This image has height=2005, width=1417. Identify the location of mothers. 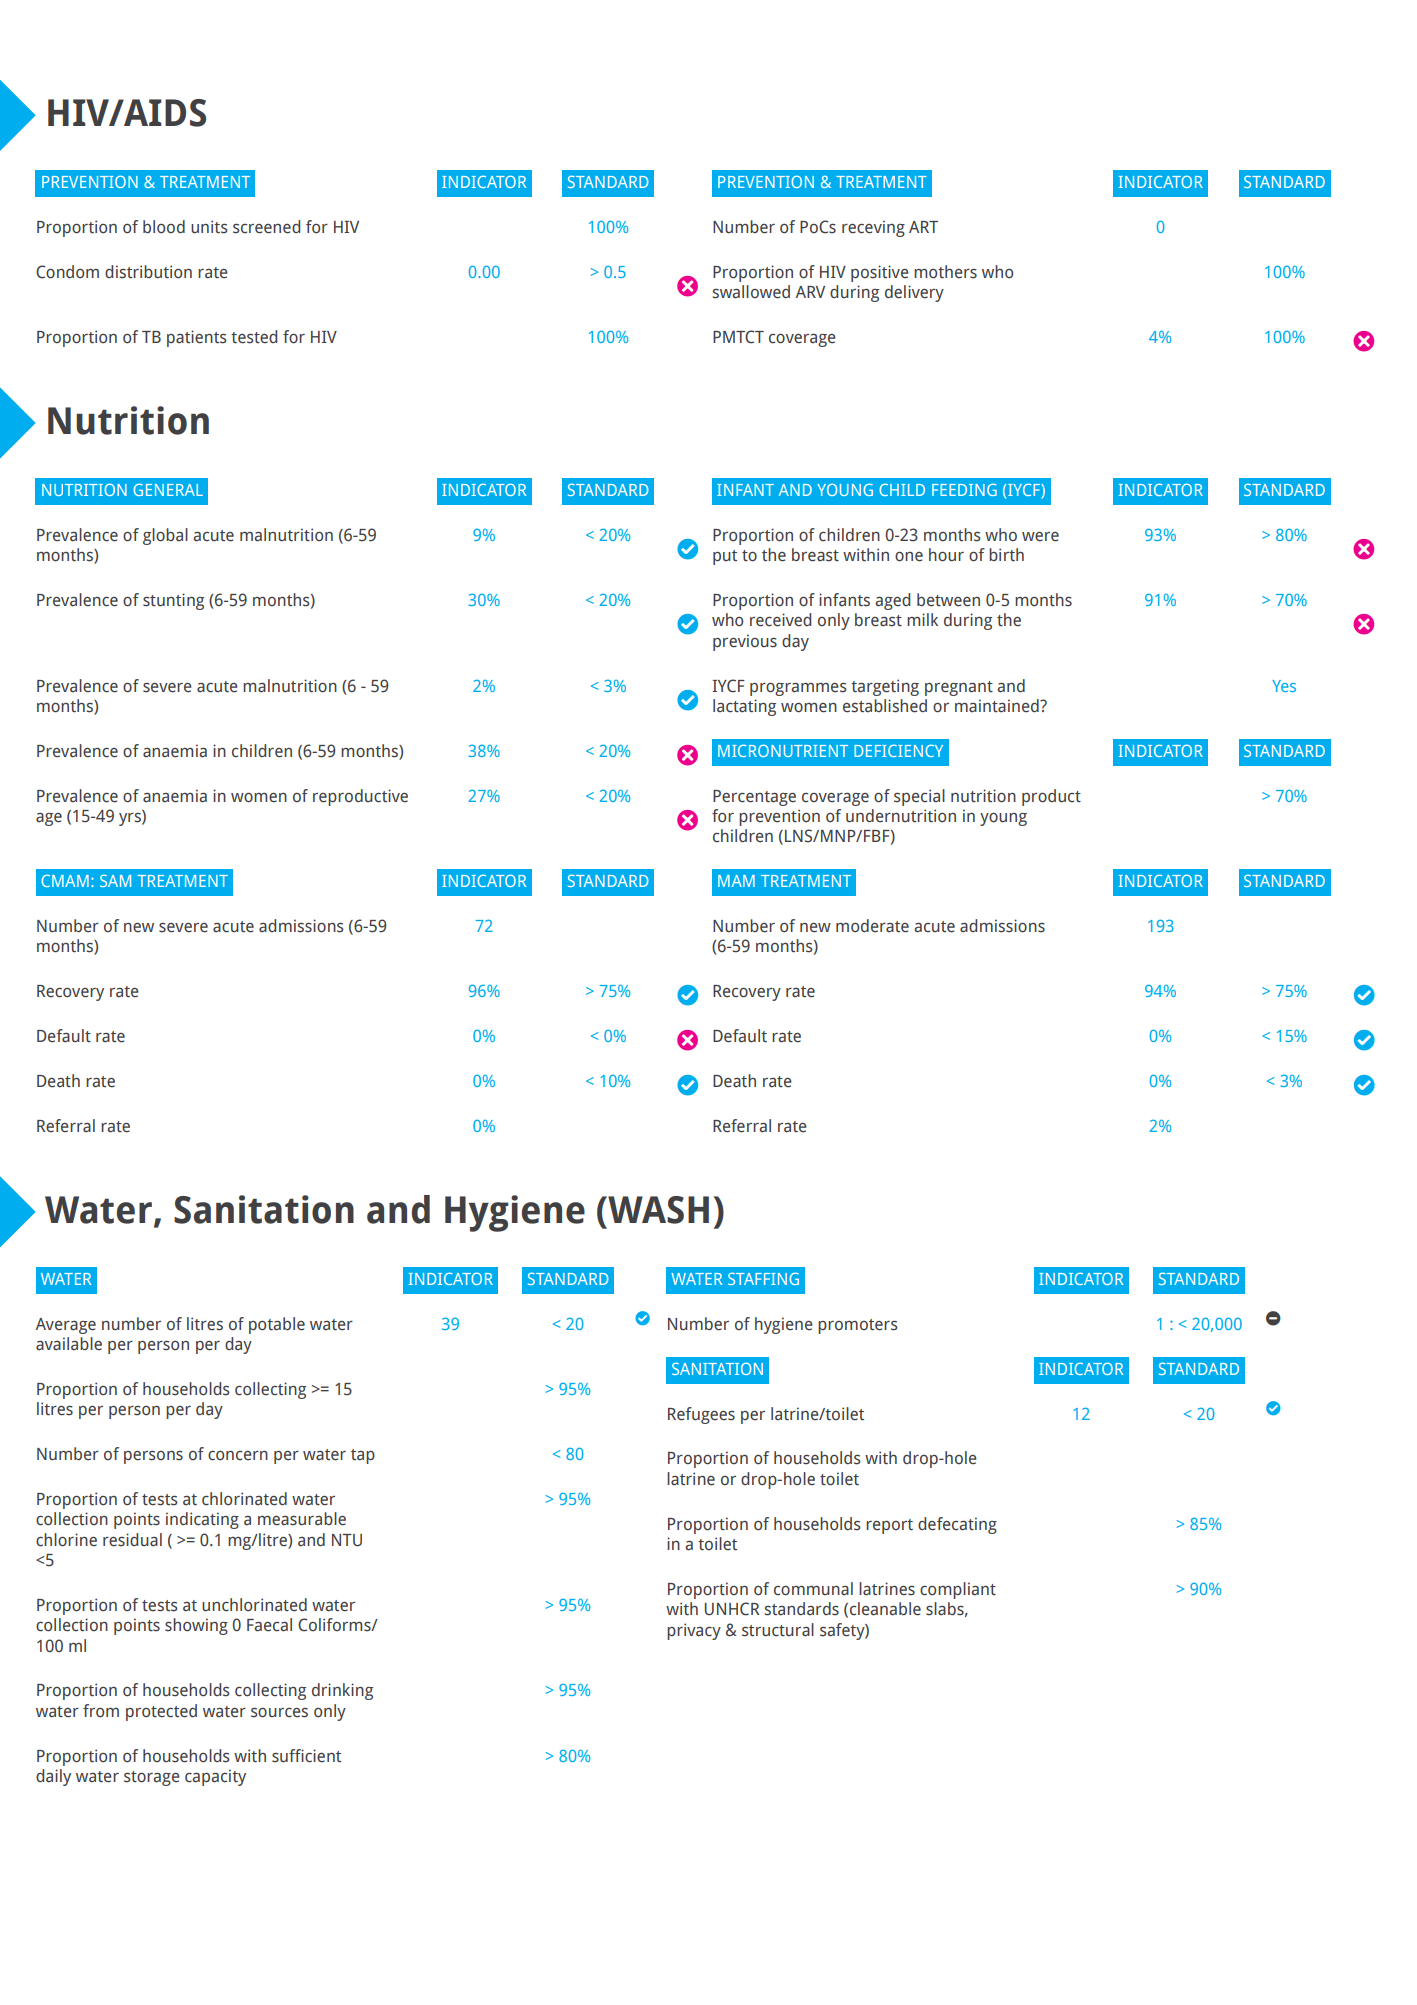
(945, 272).
